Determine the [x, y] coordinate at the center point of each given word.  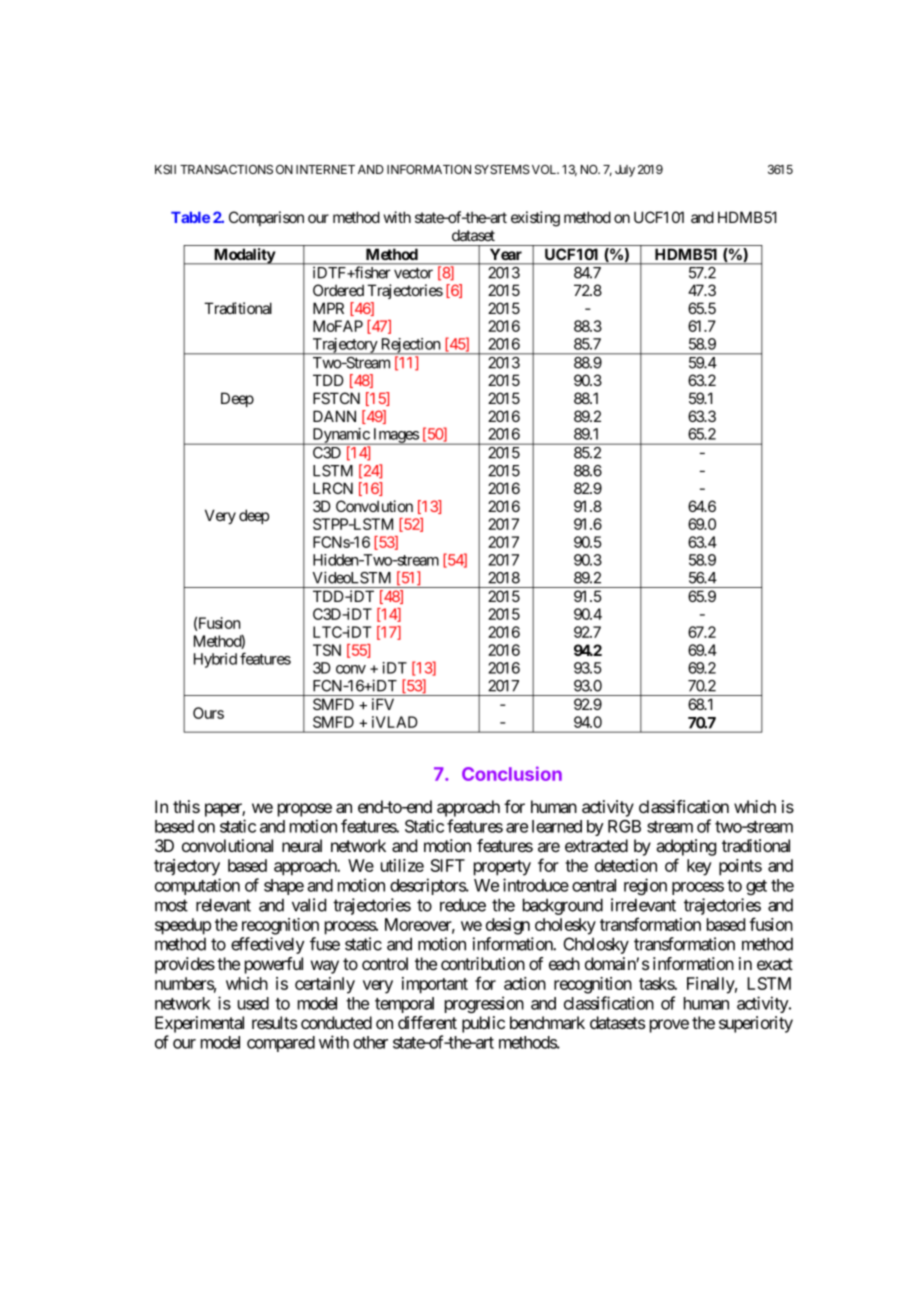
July [625, 171]
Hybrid [215, 660]
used [253, 1003]
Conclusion [512, 773]
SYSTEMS [502, 169]
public [483, 1024]
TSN [327, 650]
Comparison [266, 218]
